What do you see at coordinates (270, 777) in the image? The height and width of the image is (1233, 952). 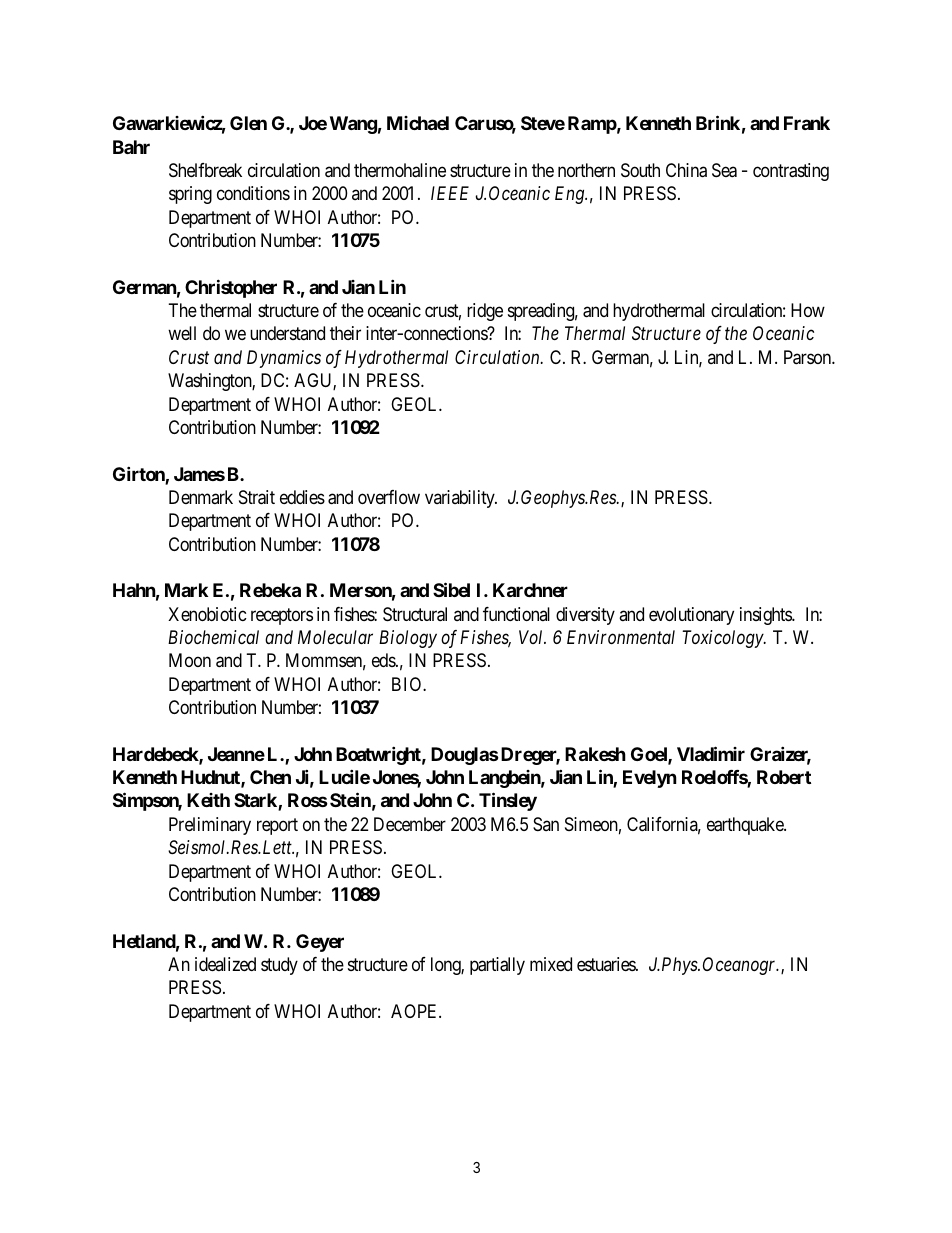 I see `Chen` at bounding box center [270, 777].
